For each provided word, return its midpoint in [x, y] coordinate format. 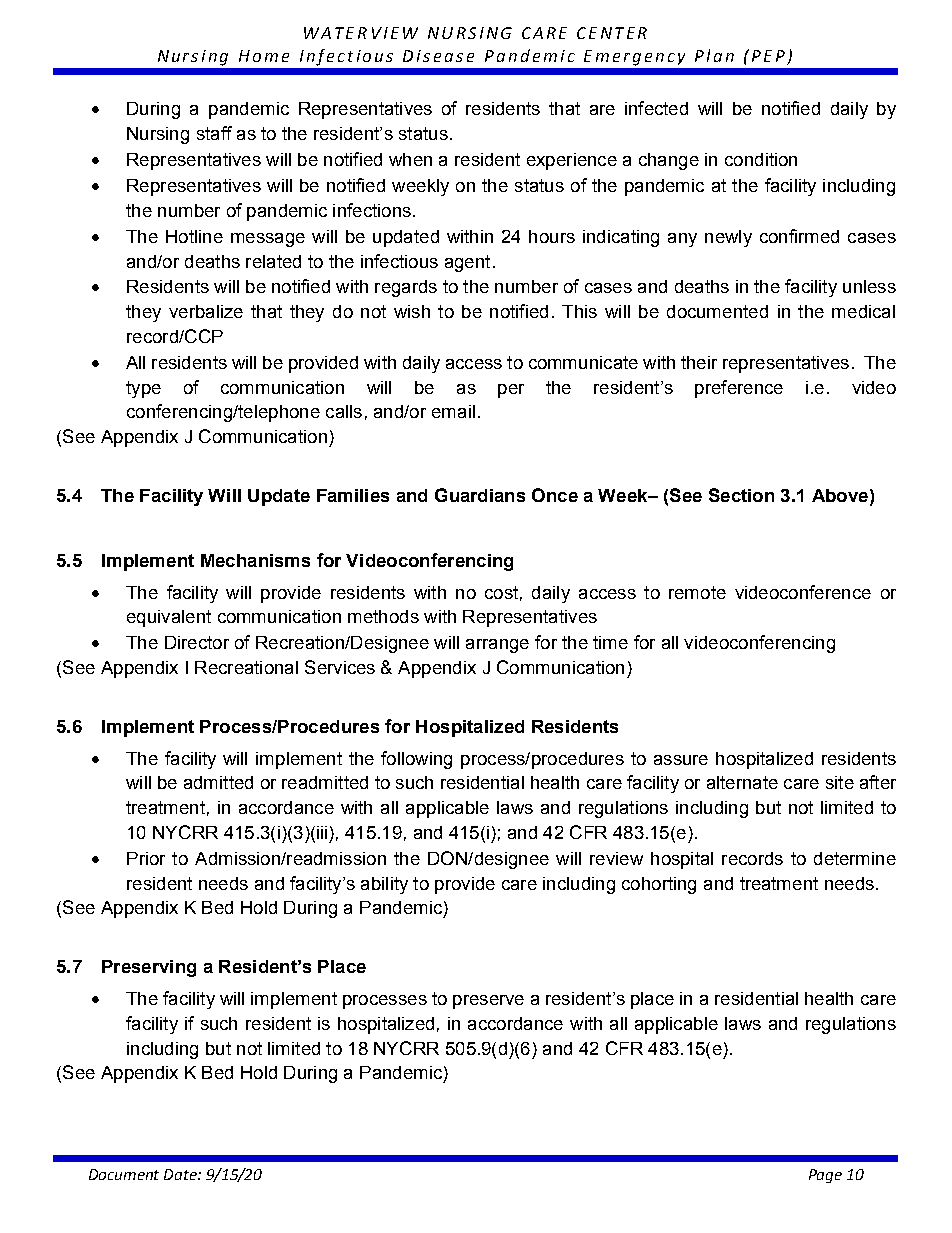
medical [863, 311]
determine [855, 858]
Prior [146, 858]
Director [197, 642]
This [579, 311]
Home [264, 56]
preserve [488, 1002]
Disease [438, 56]
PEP [768, 56]
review [616, 858]
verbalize [206, 311]
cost [501, 592]
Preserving [149, 968]
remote [697, 592]
